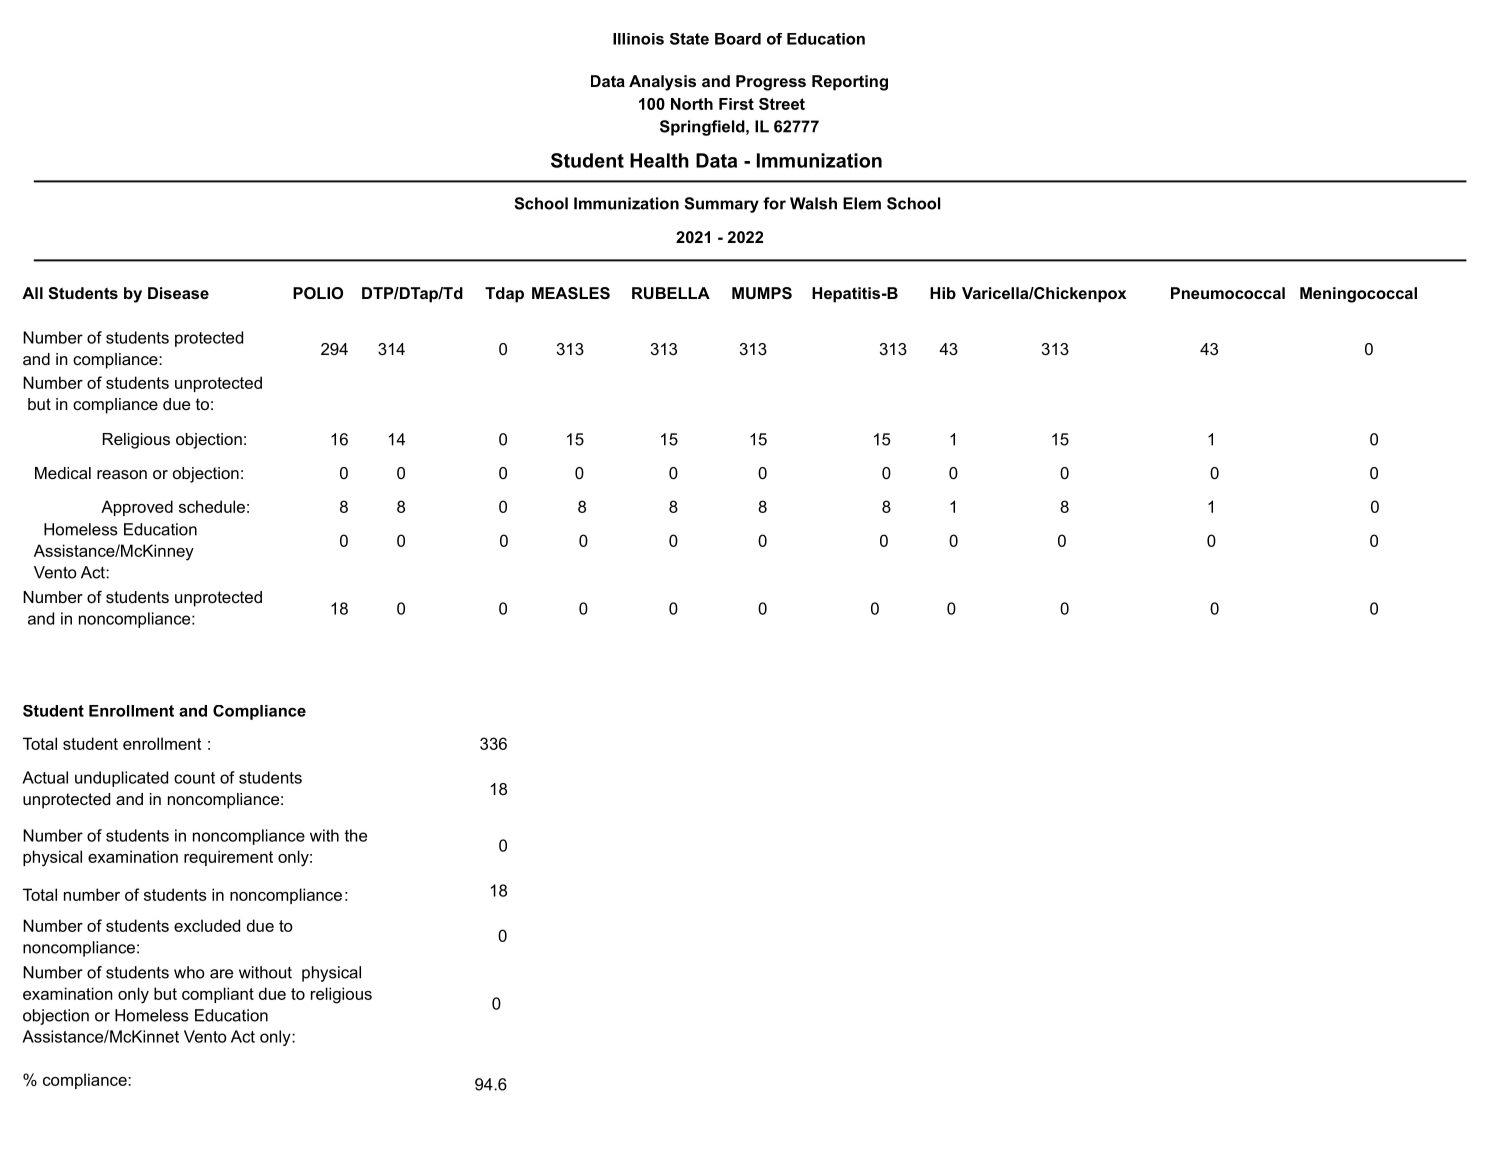 Image resolution: width=1490 pixels, height=1151 pixels. I want to click on schedule, so click(212, 506).
